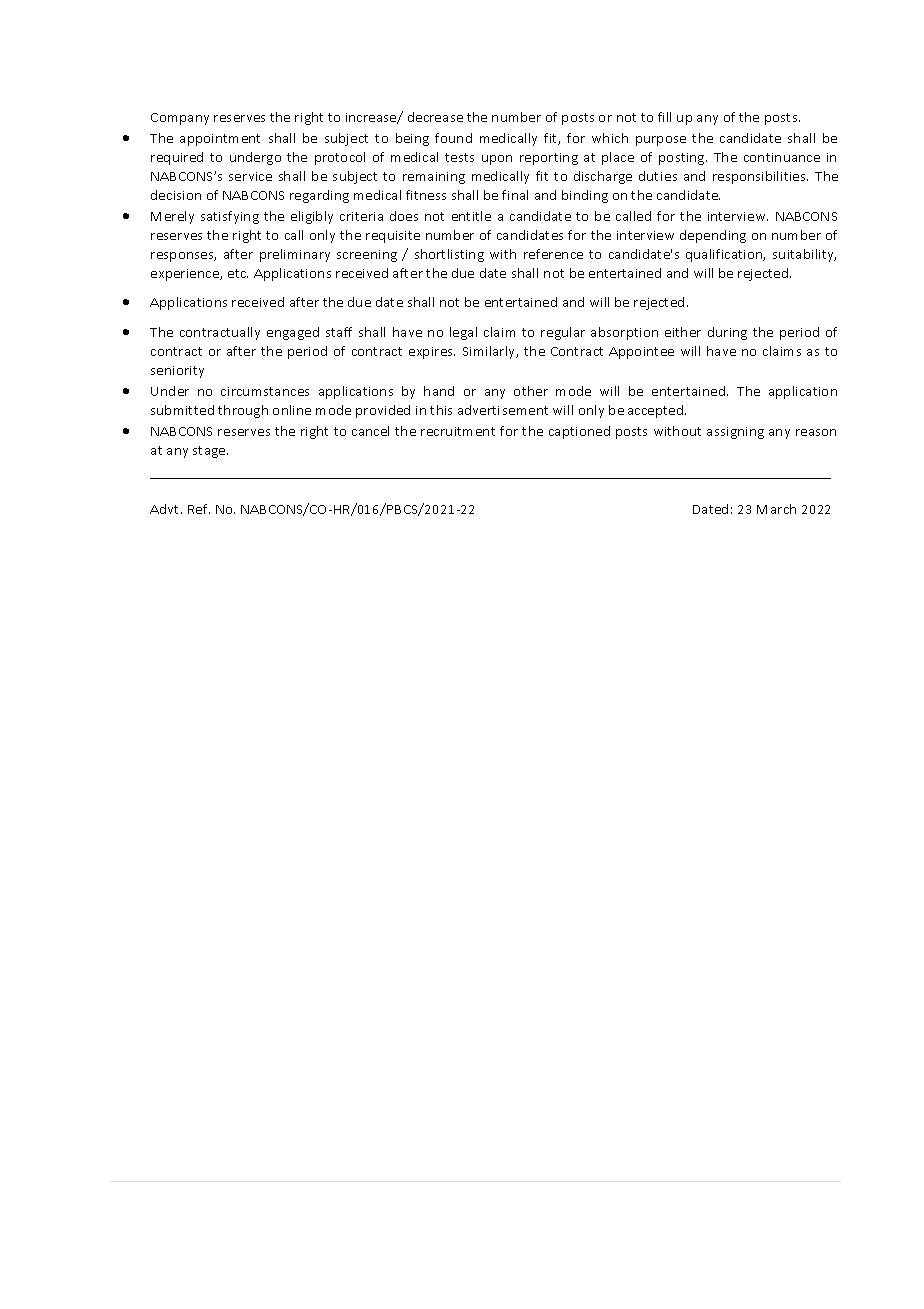 This document has width=924, height=1309. I want to click on recruitment, so click(458, 431).
